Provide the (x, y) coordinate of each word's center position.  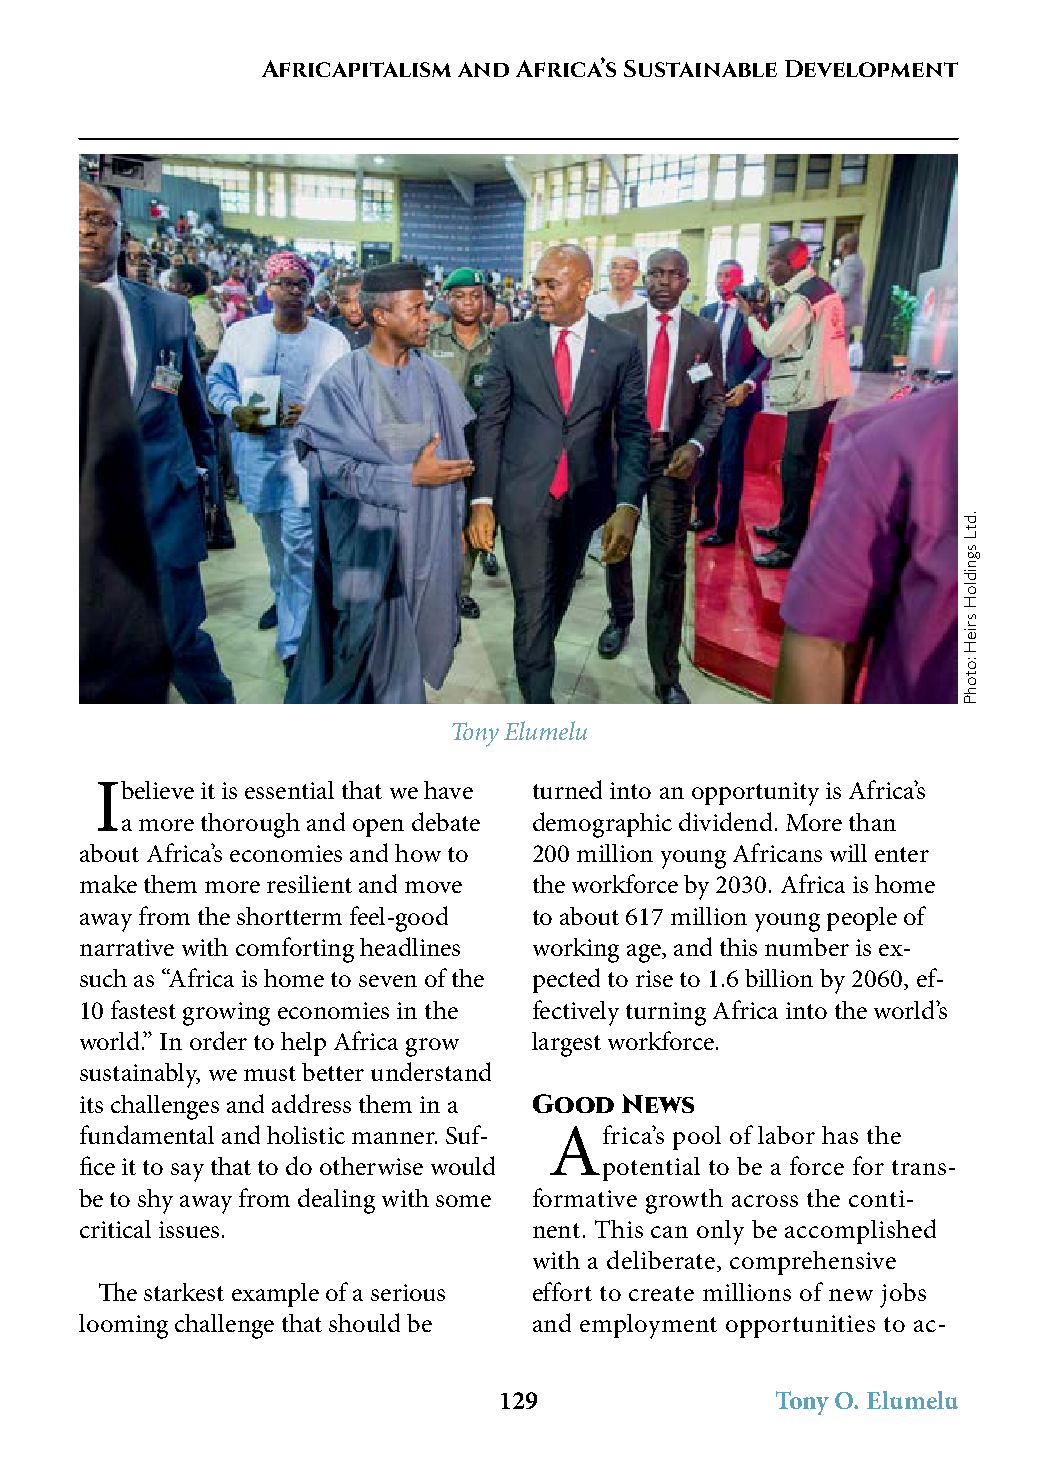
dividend (725, 821)
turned (567, 789)
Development (871, 68)
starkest (184, 1292)
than (872, 822)
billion (779, 978)
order (218, 1040)
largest (566, 1044)
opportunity (755, 794)
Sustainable (700, 68)
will (848, 853)
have (448, 790)
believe (157, 790)
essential (289, 790)
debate (446, 821)
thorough (250, 825)
